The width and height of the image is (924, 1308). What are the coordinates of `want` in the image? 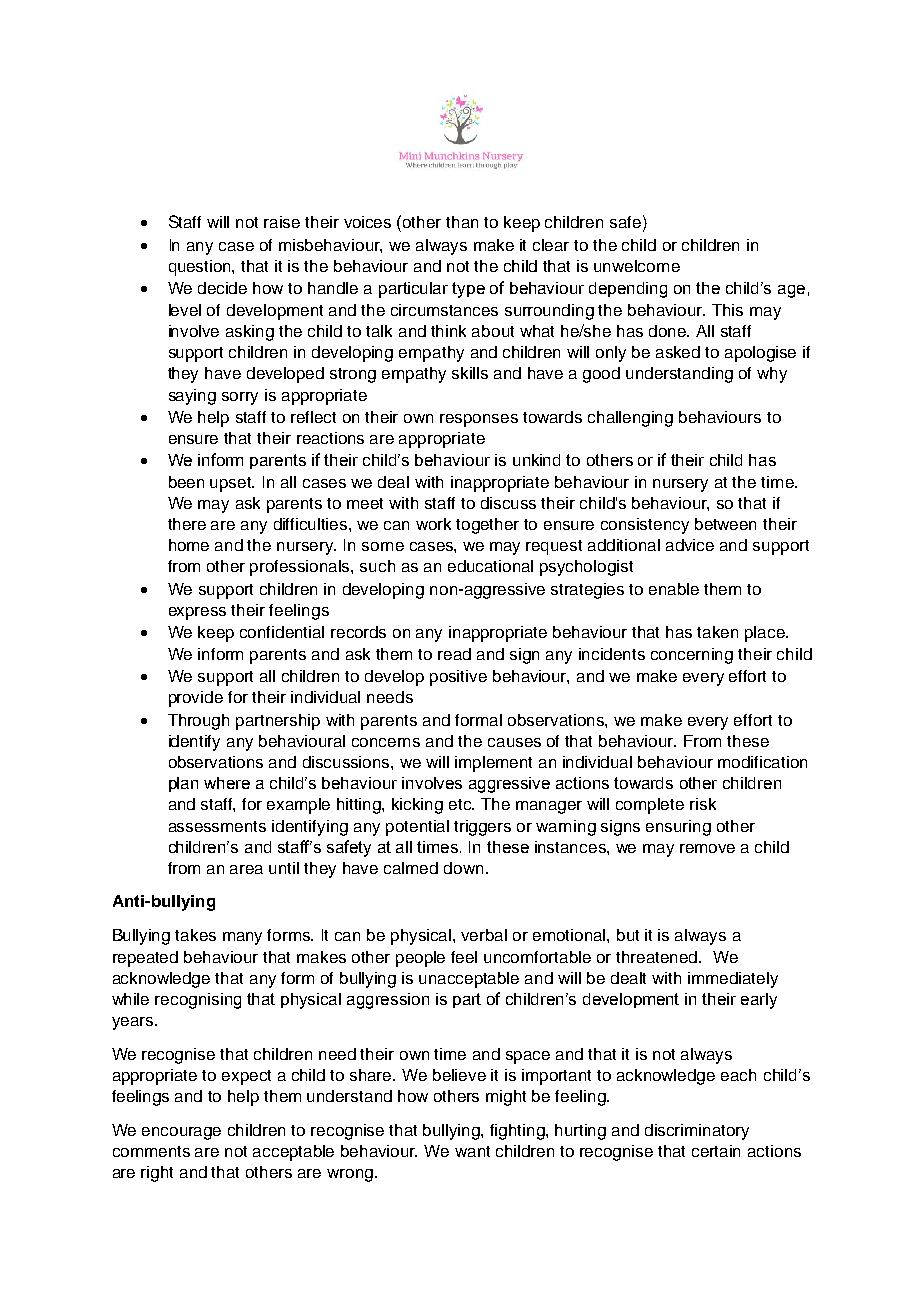 It's located at (472, 1151).
